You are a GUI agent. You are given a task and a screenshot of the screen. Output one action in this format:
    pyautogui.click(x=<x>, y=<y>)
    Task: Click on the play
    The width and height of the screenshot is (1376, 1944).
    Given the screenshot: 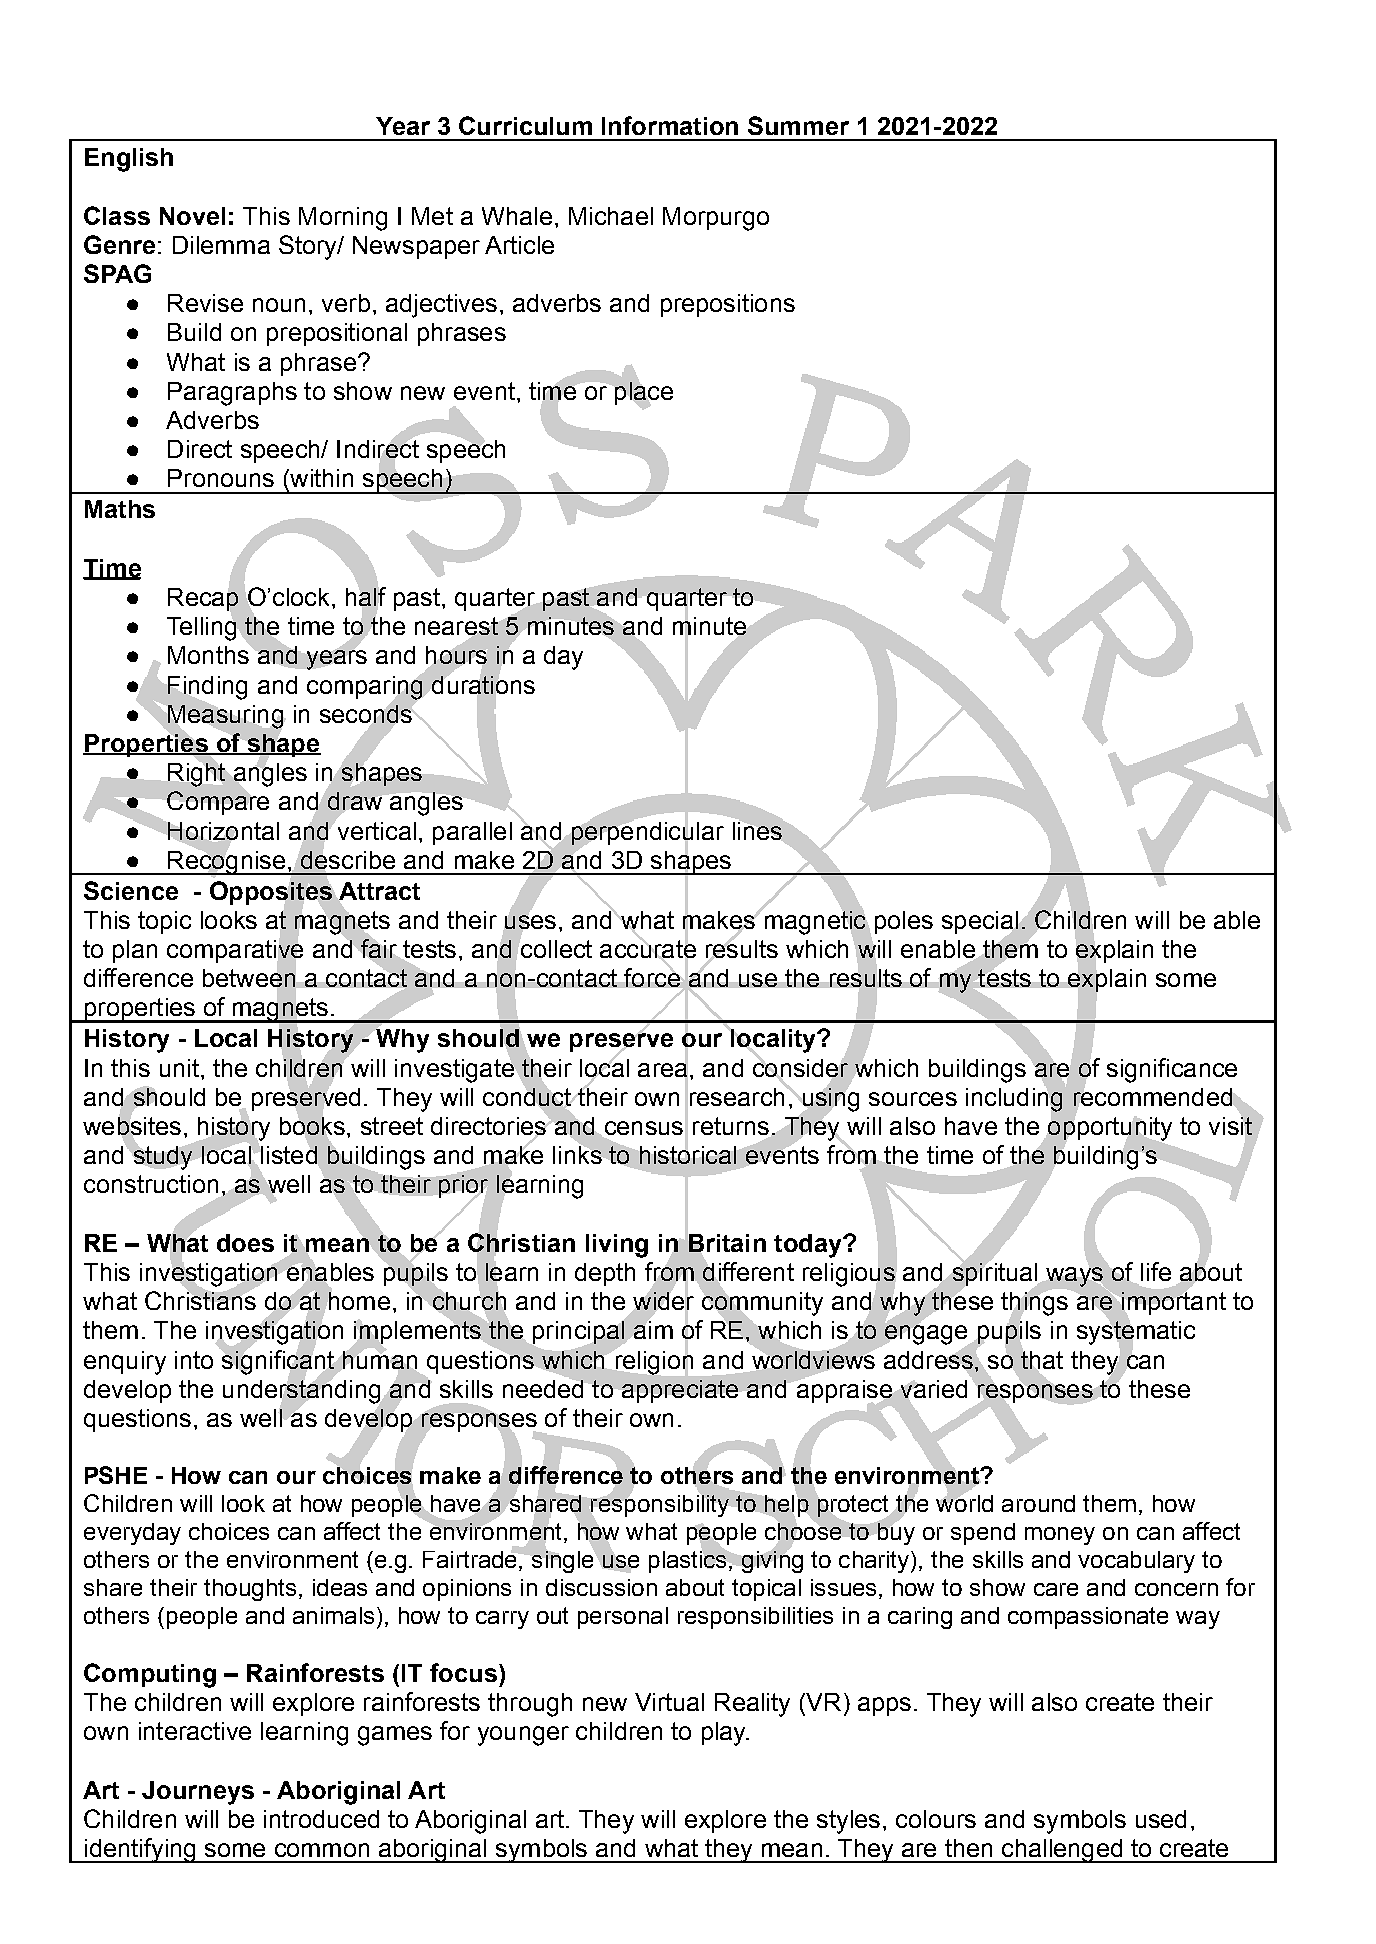 What is the action you would take?
    pyautogui.click(x=725, y=1734)
